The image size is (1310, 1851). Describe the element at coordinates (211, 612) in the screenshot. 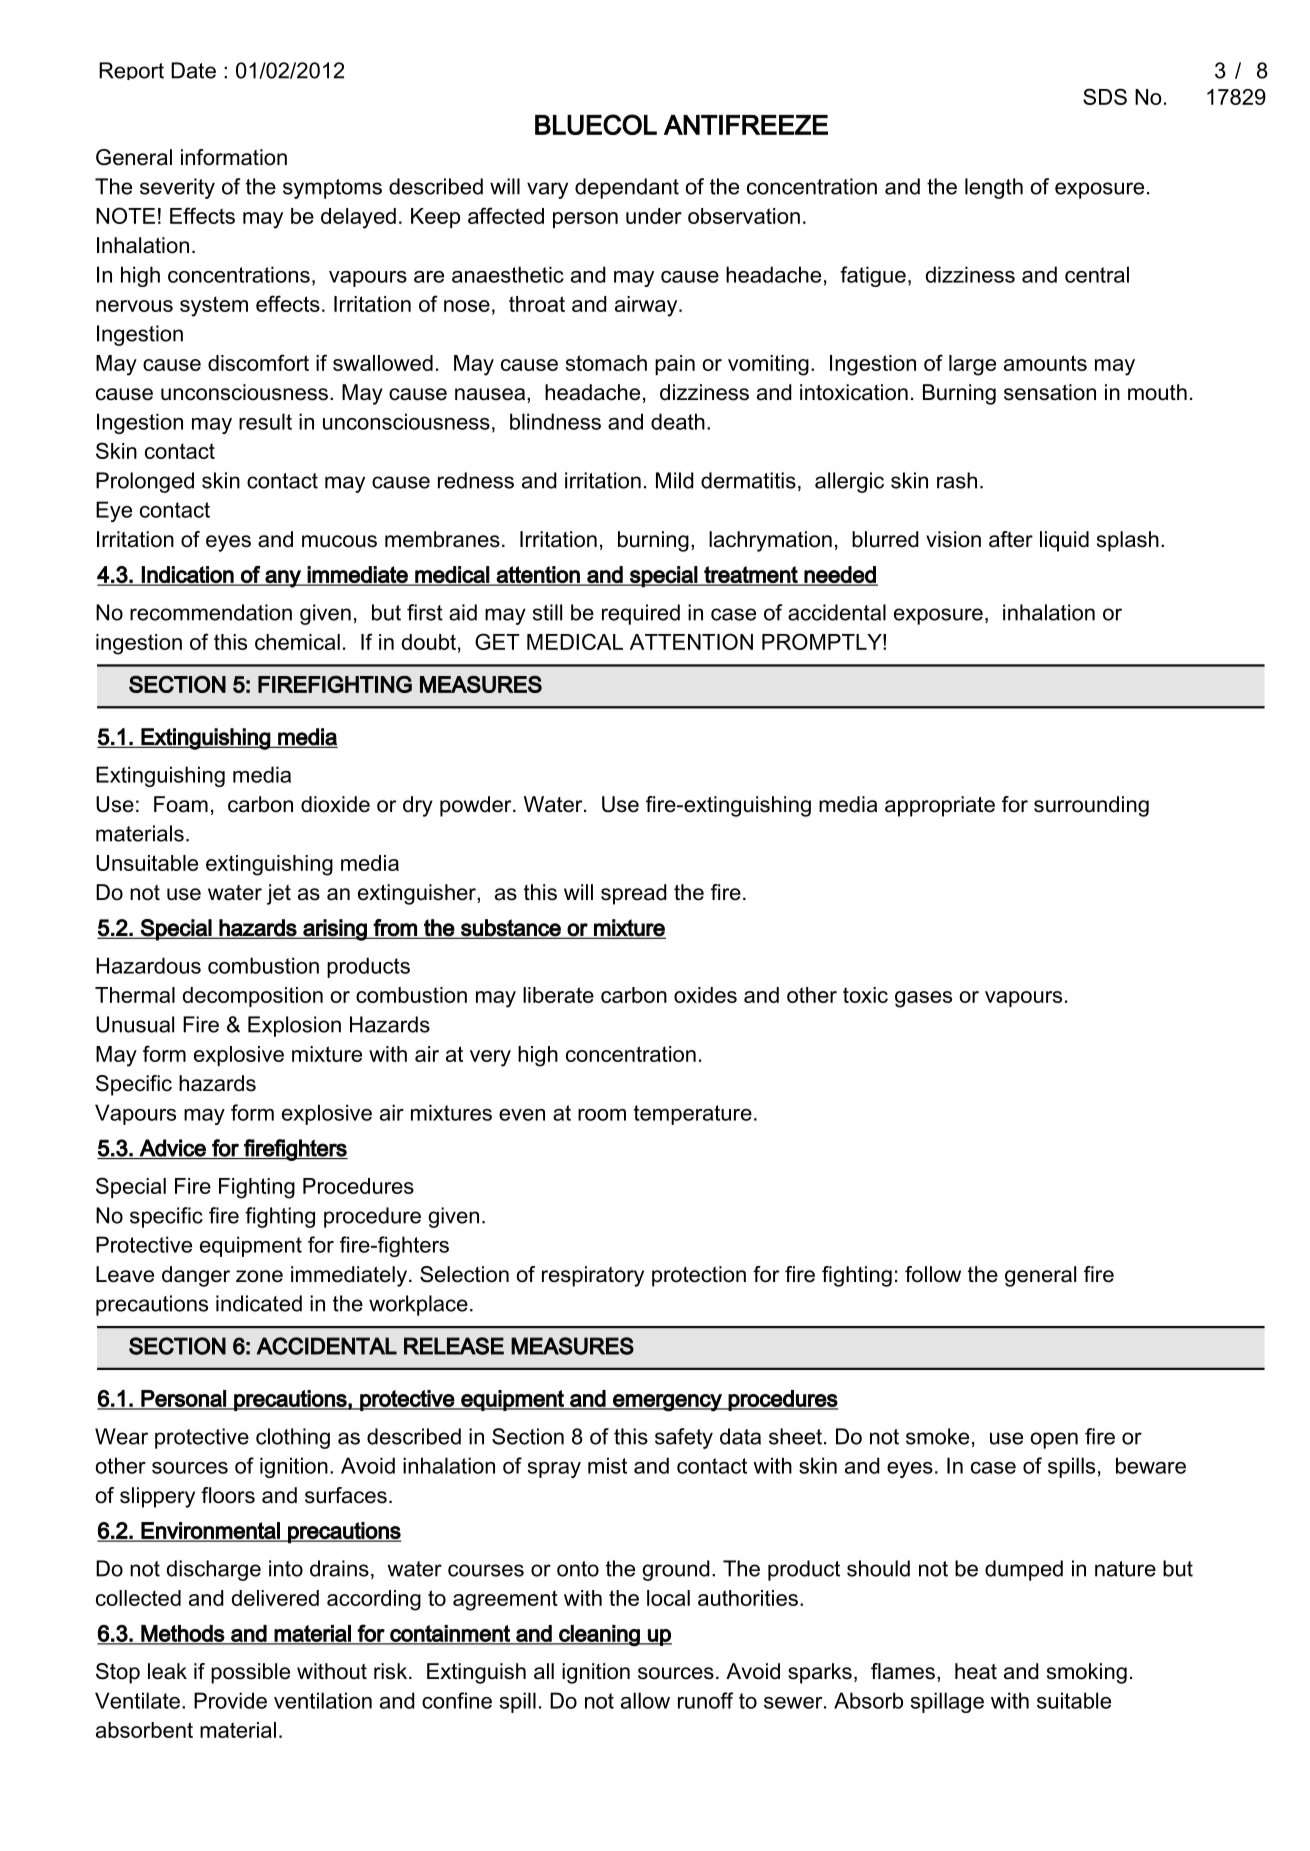

I see `recommendation` at that location.
